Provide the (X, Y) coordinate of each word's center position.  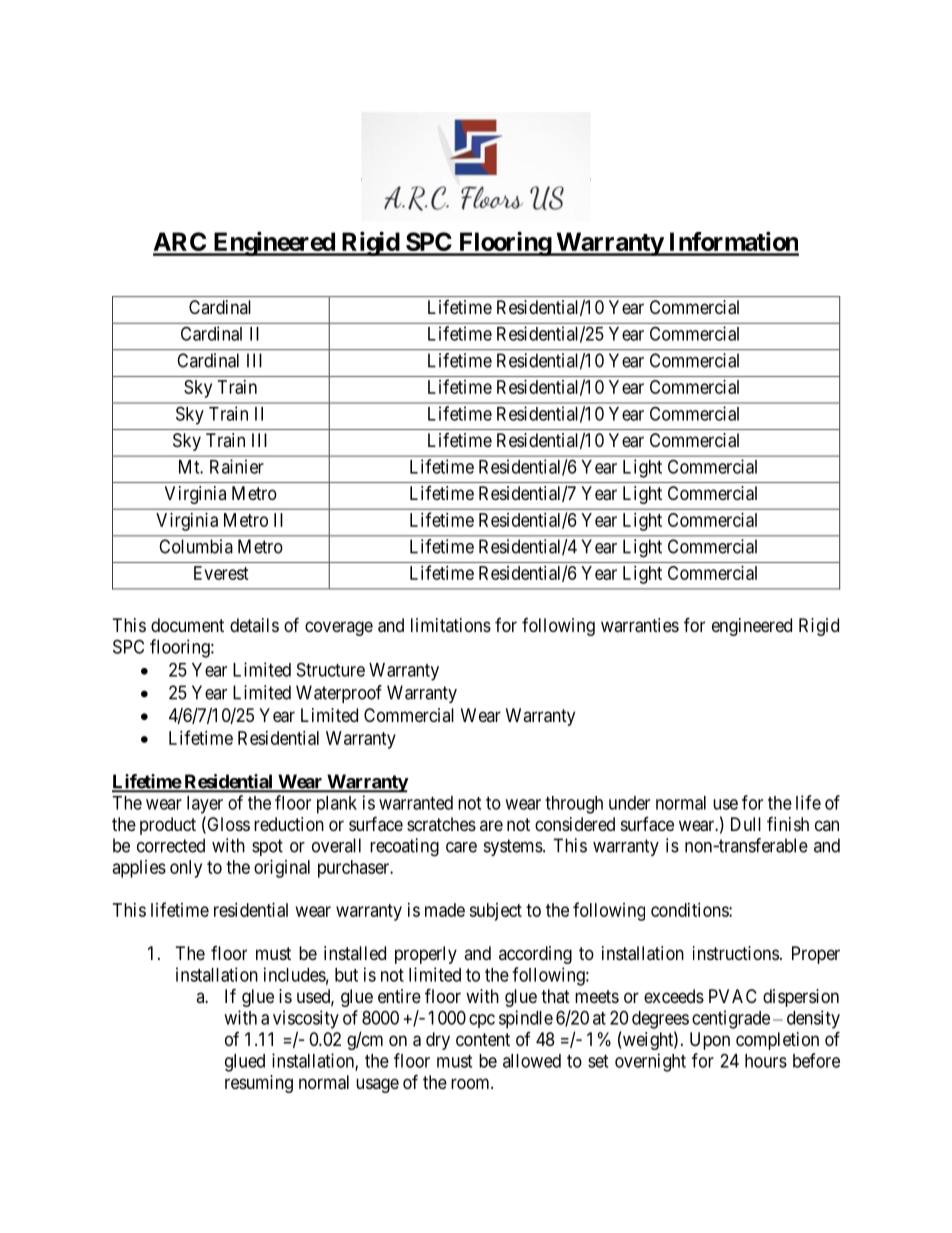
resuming (259, 1084)
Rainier (237, 466)
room (471, 1083)
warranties (640, 625)
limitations (451, 625)
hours (766, 1061)
